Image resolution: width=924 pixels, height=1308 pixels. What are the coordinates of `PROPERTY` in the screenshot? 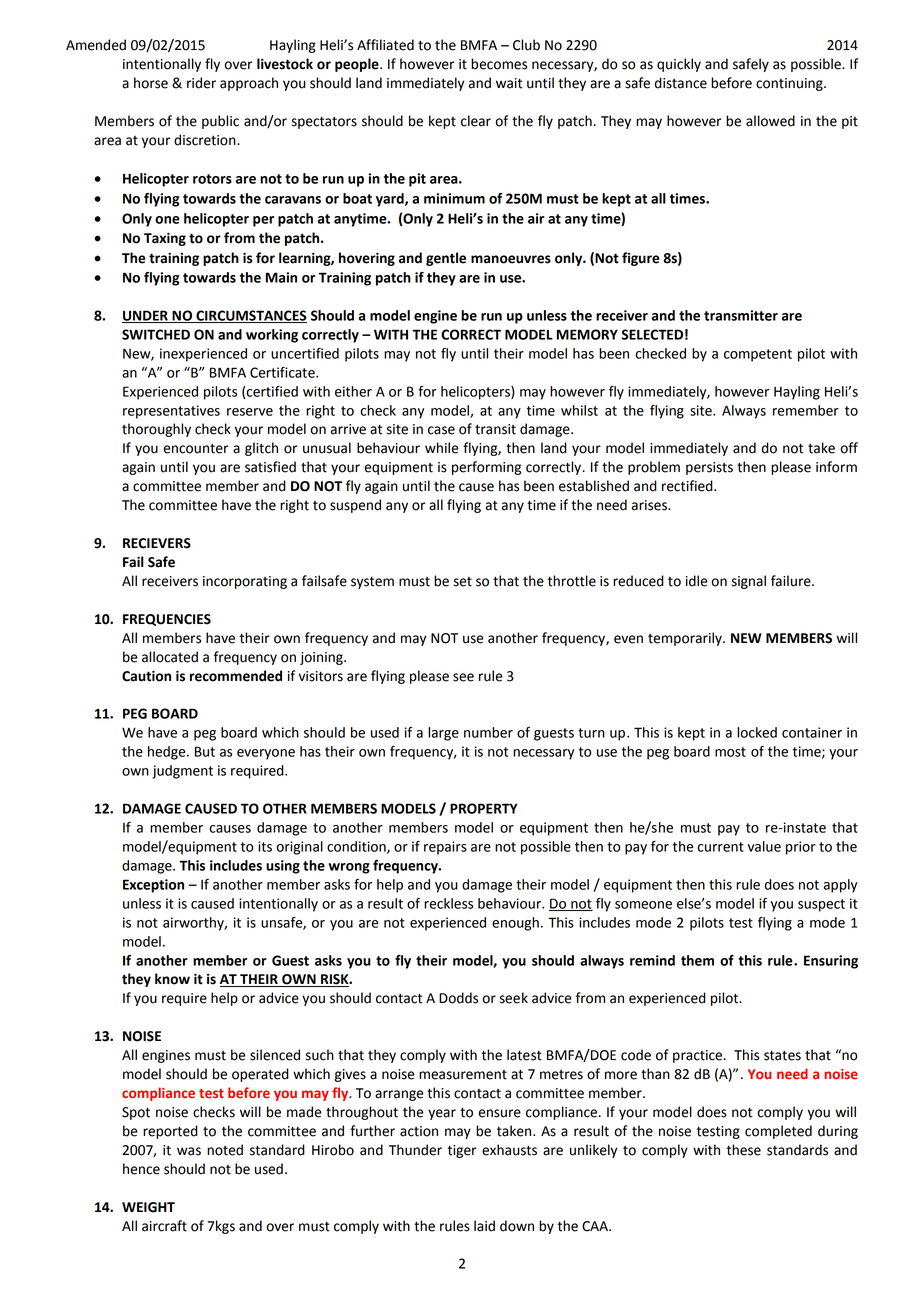 It's located at (484, 808).
